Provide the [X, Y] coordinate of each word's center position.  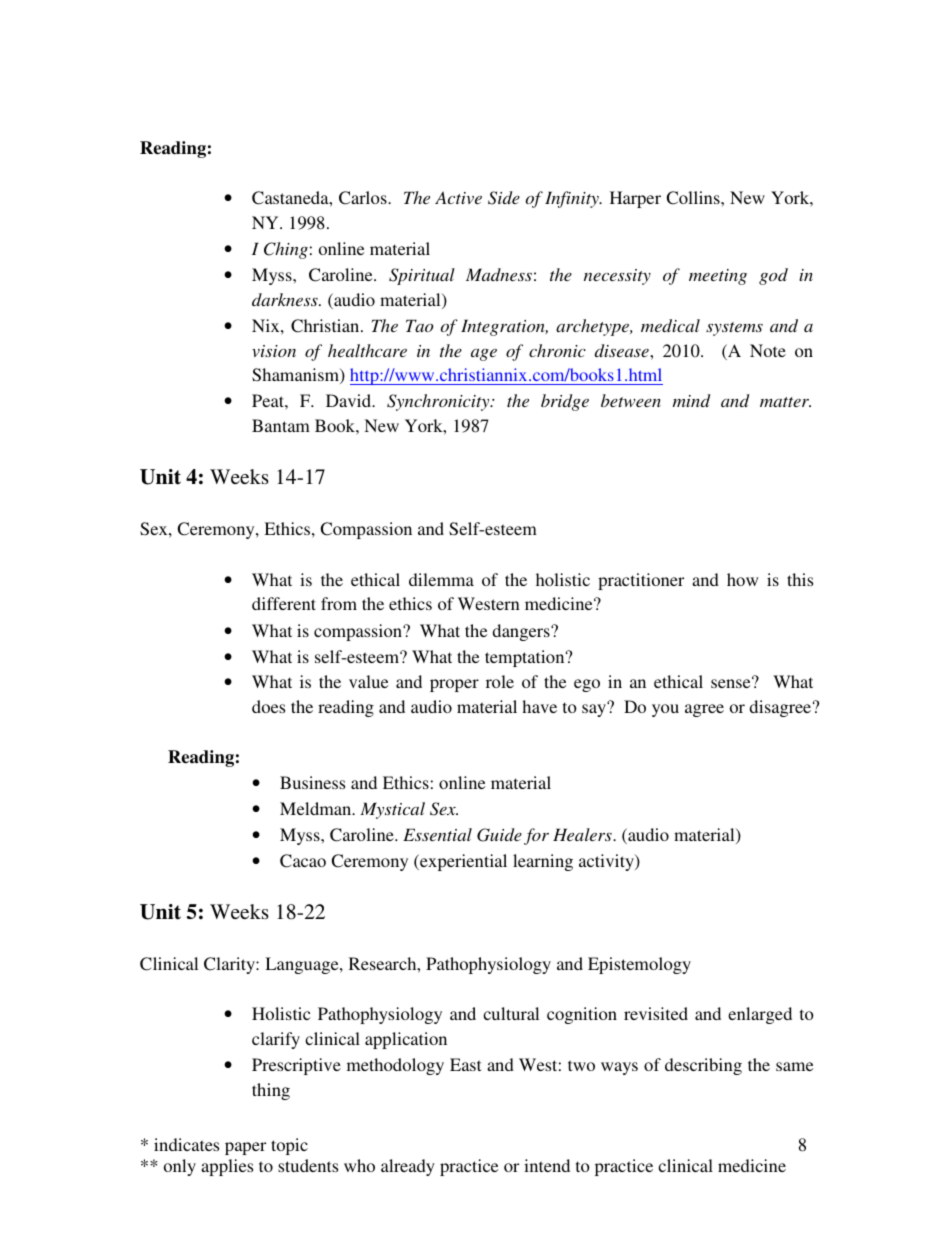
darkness [286, 299]
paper [245, 1148]
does [268, 706]
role [500, 681]
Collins [694, 198]
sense [732, 683]
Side [504, 198]
